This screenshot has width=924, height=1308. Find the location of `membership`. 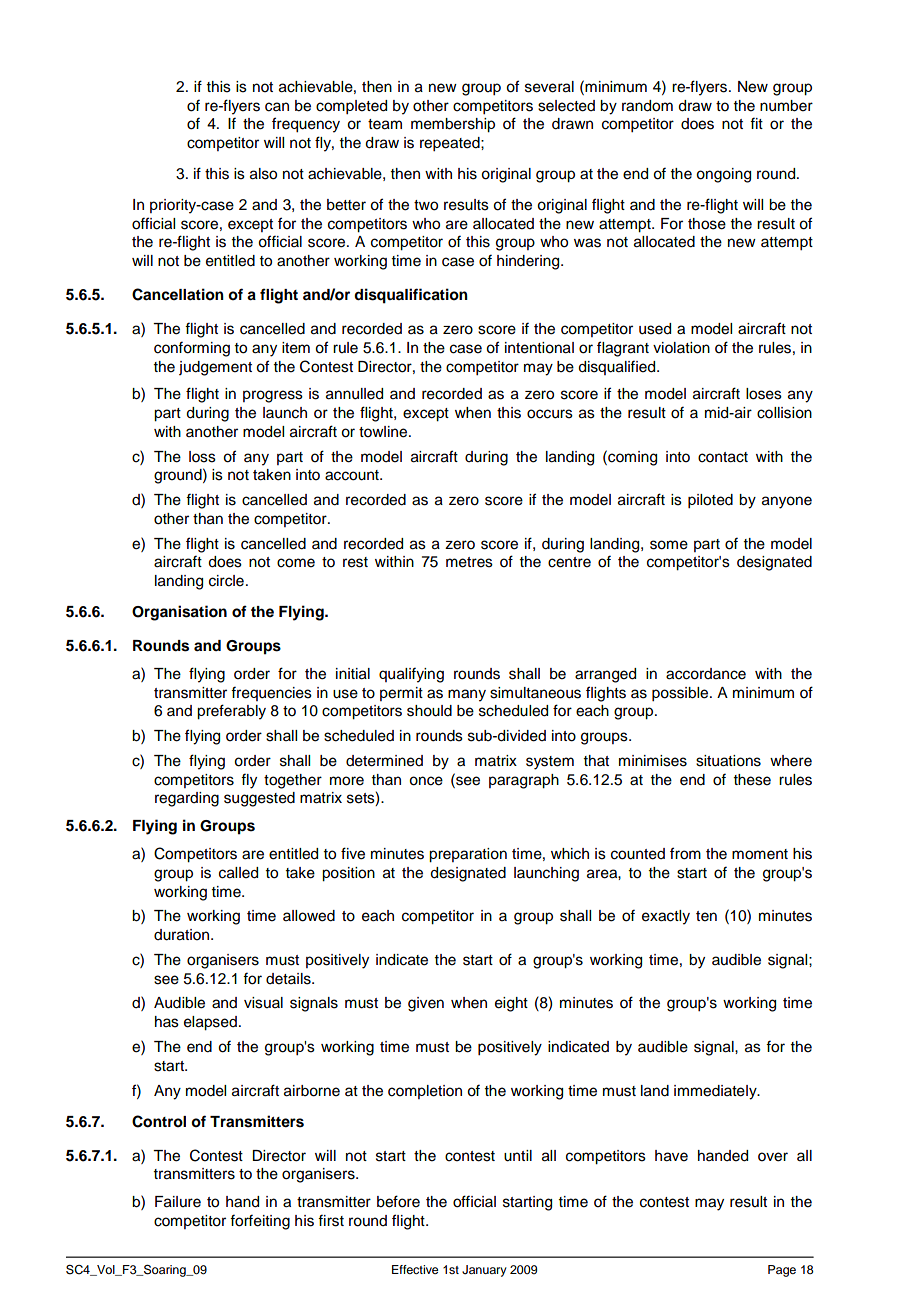

membership is located at coordinates (453, 125).
